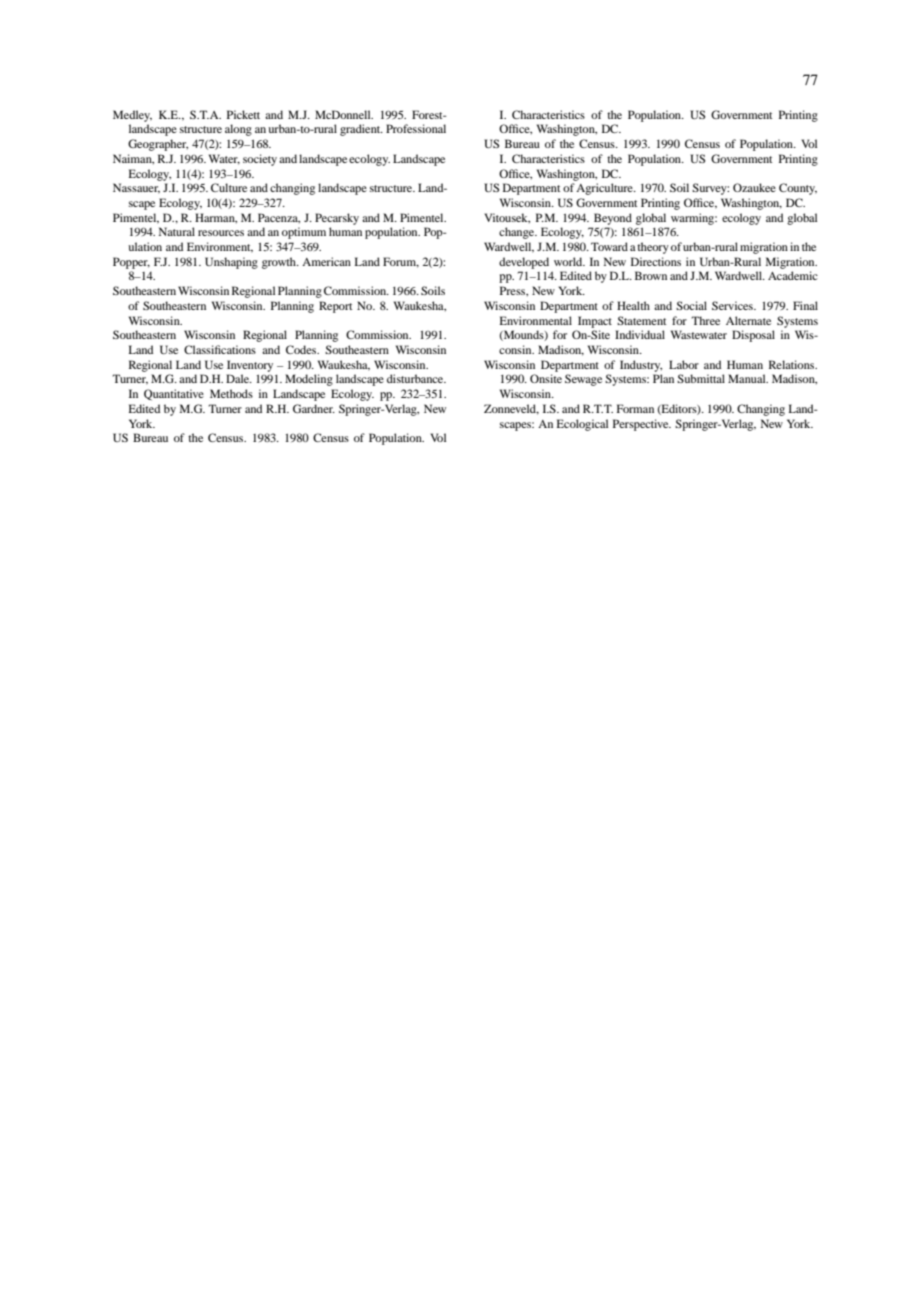 The height and width of the page is (1308, 924). What do you see at coordinates (613, 219) in the page?
I see `Beyond` at bounding box center [613, 219].
